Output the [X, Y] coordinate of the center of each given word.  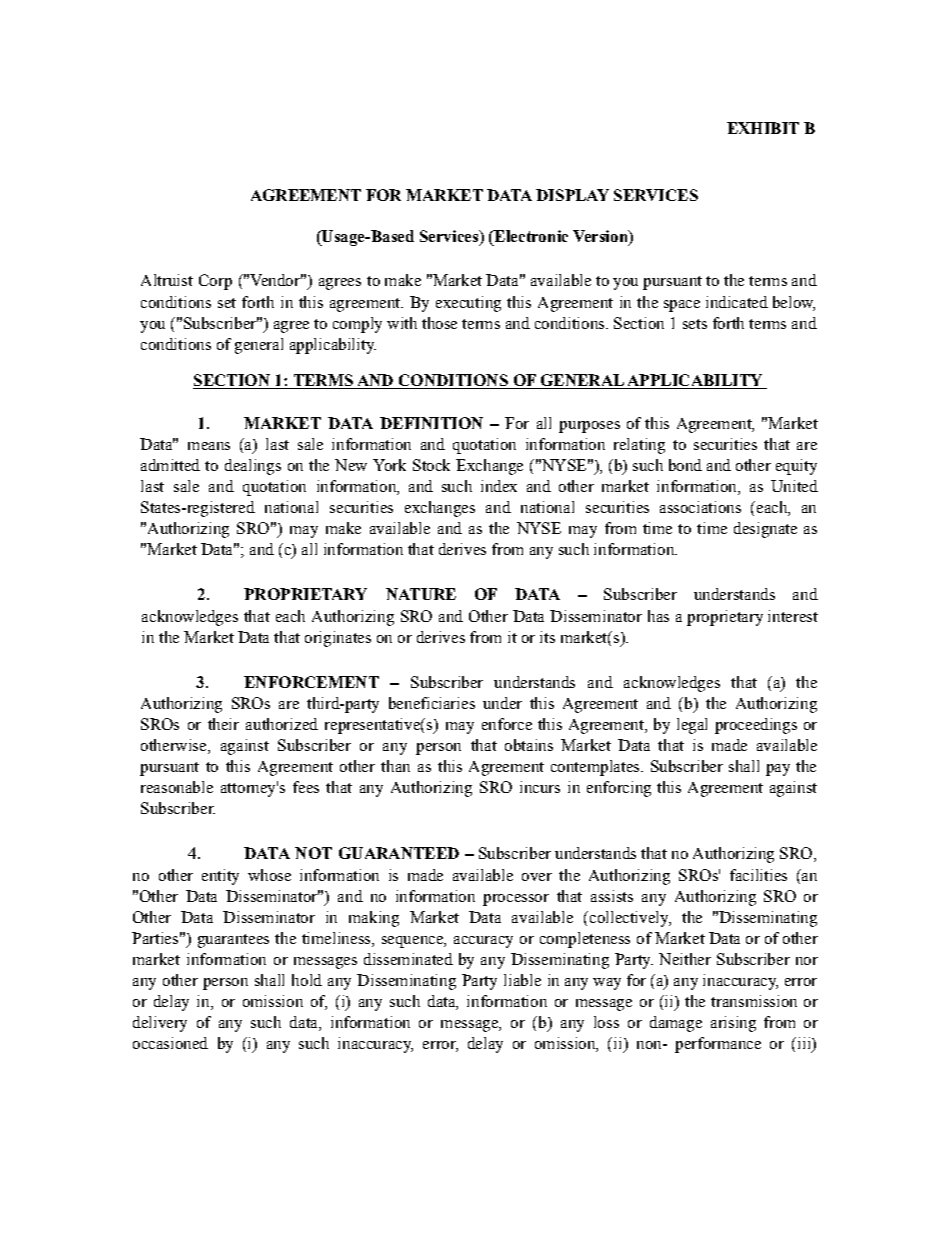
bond [685, 465]
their [223, 724]
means [209, 446]
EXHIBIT [763, 128]
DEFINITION [431, 423]
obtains [529, 745]
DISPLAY [572, 195]
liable [522, 980]
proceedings [756, 726]
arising [733, 1024]
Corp [215, 282]
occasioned [170, 1043]
